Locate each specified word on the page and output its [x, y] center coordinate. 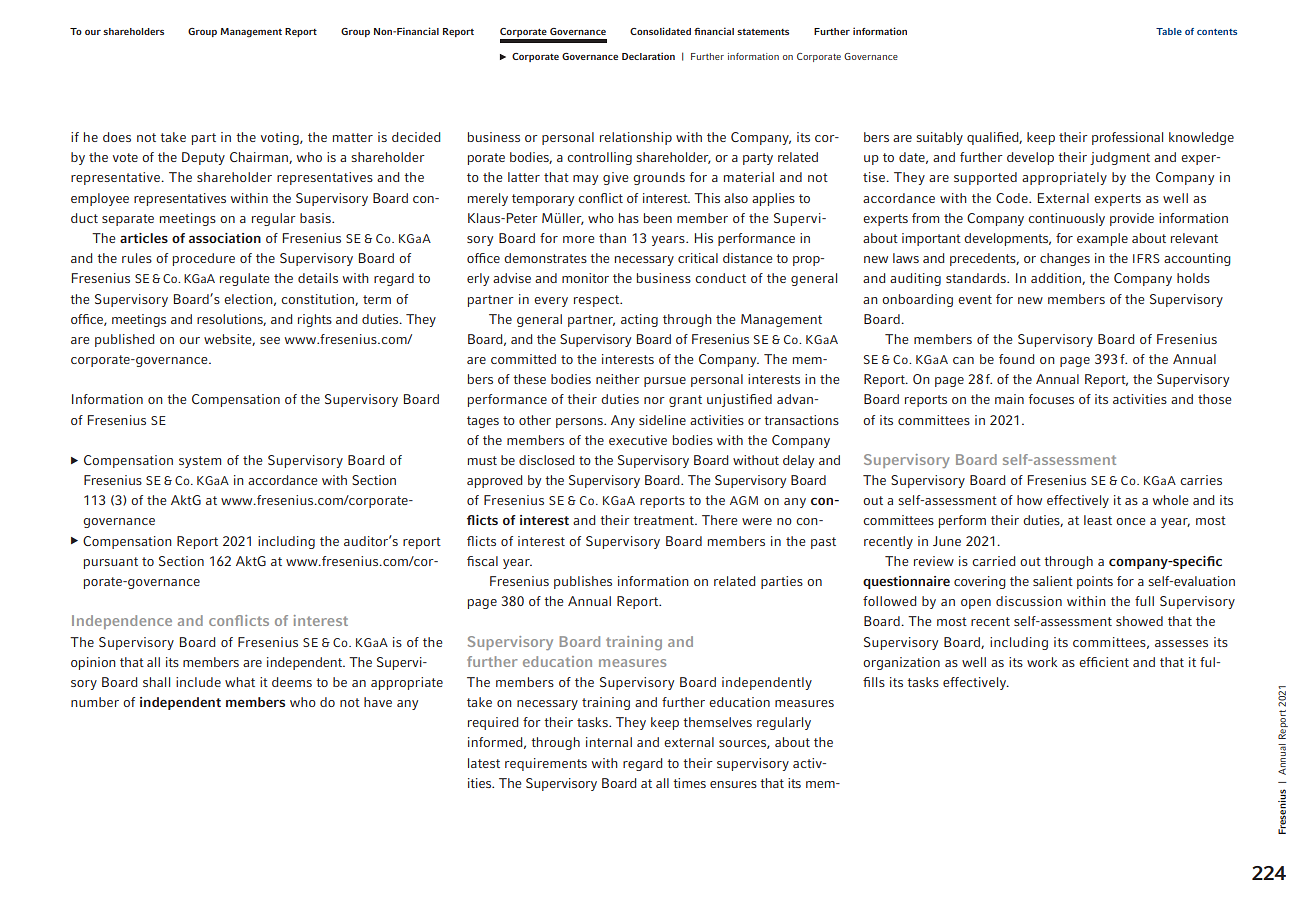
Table [1169, 31]
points [1095, 582]
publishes [583, 582]
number [95, 702]
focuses [1051, 399]
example [1102, 239]
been [658, 218]
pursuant [111, 563]
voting [281, 138]
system [200, 462]
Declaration [648, 56]
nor [654, 400]
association [225, 238]
